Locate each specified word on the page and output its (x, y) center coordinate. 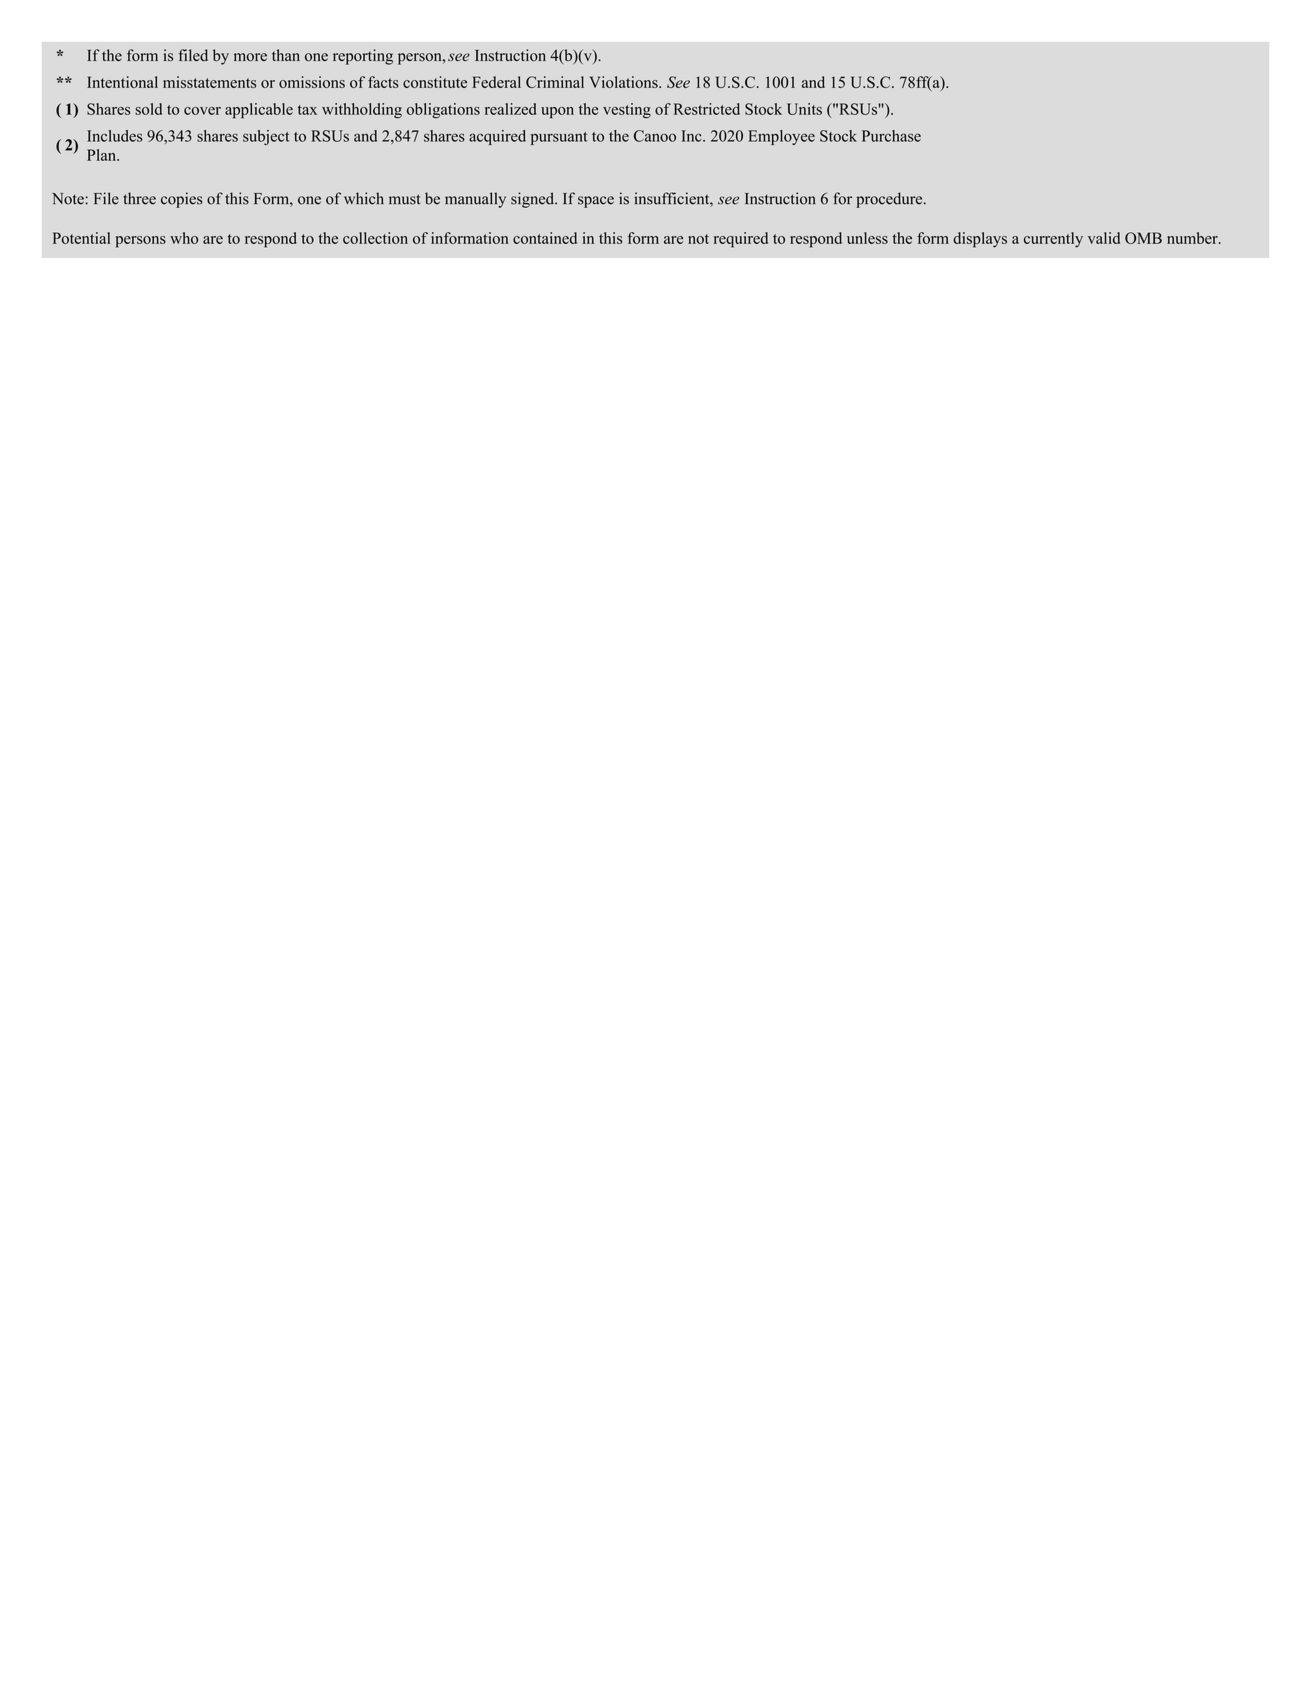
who (184, 238)
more (250, 57)
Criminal (555, 82)
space (596, 202)
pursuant (559, 138)
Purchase (891, 136)
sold (148, 109)
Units (804, 109)
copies (182, 200)
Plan (102, 155)
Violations (624, 82)
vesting (627, 111)
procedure (890, 200)
